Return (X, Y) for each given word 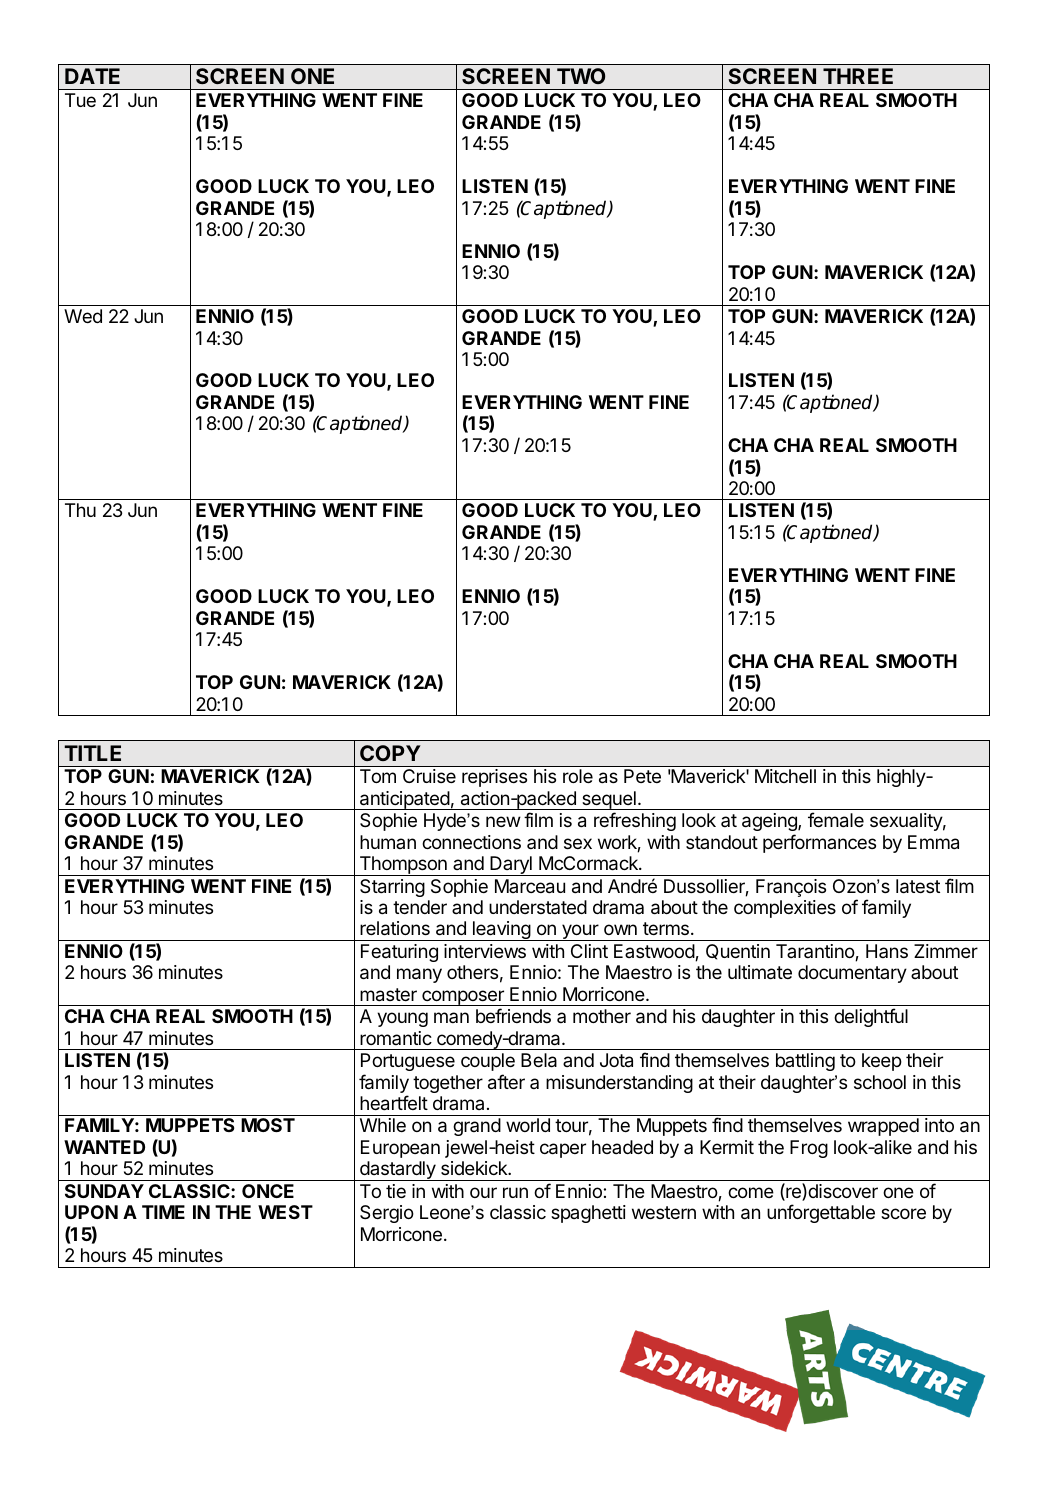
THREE (858, 76)
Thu (80, 510)
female (836, 820)
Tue (80, 100)
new (503, 821)
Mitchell (785, 776)
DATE (92, 76)
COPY (390, 753)
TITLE (92, 753)
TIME (163, 1212)
